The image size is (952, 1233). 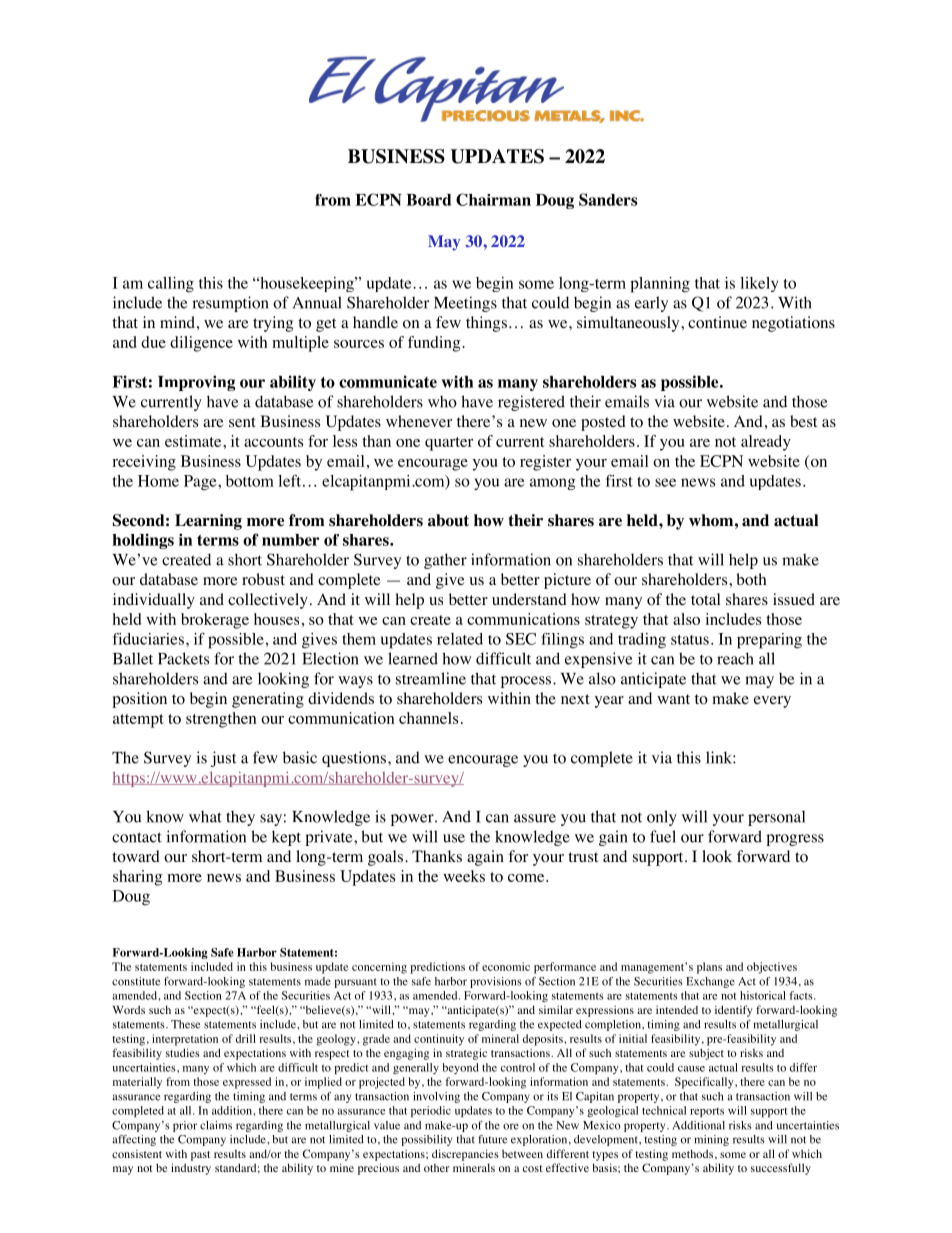 What do you see at coordinates (137, 878) in the image?
I see `sharing` at bounding box center [137, 878].
